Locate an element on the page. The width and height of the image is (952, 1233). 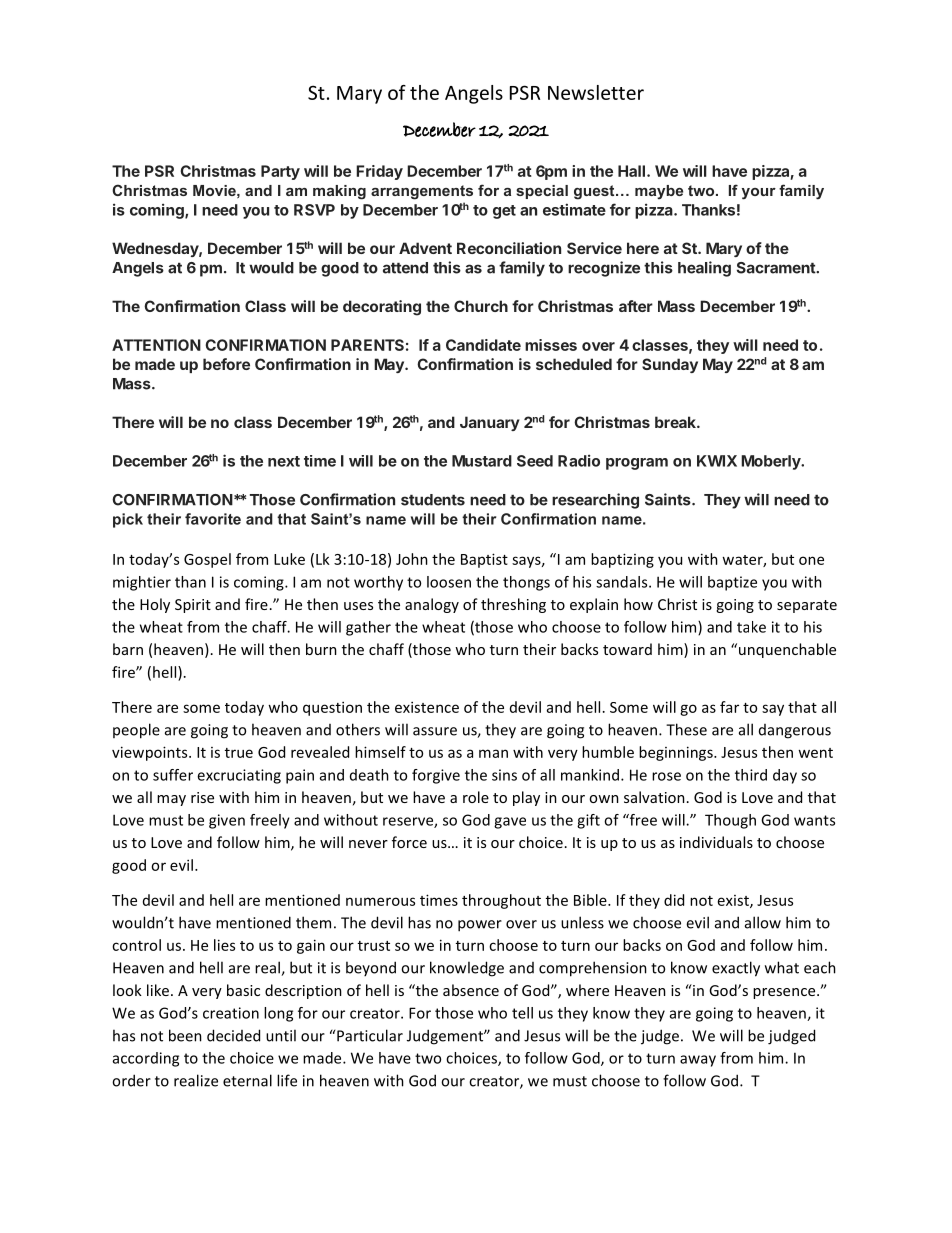
arrangements is located at coordinates (422, 192).
